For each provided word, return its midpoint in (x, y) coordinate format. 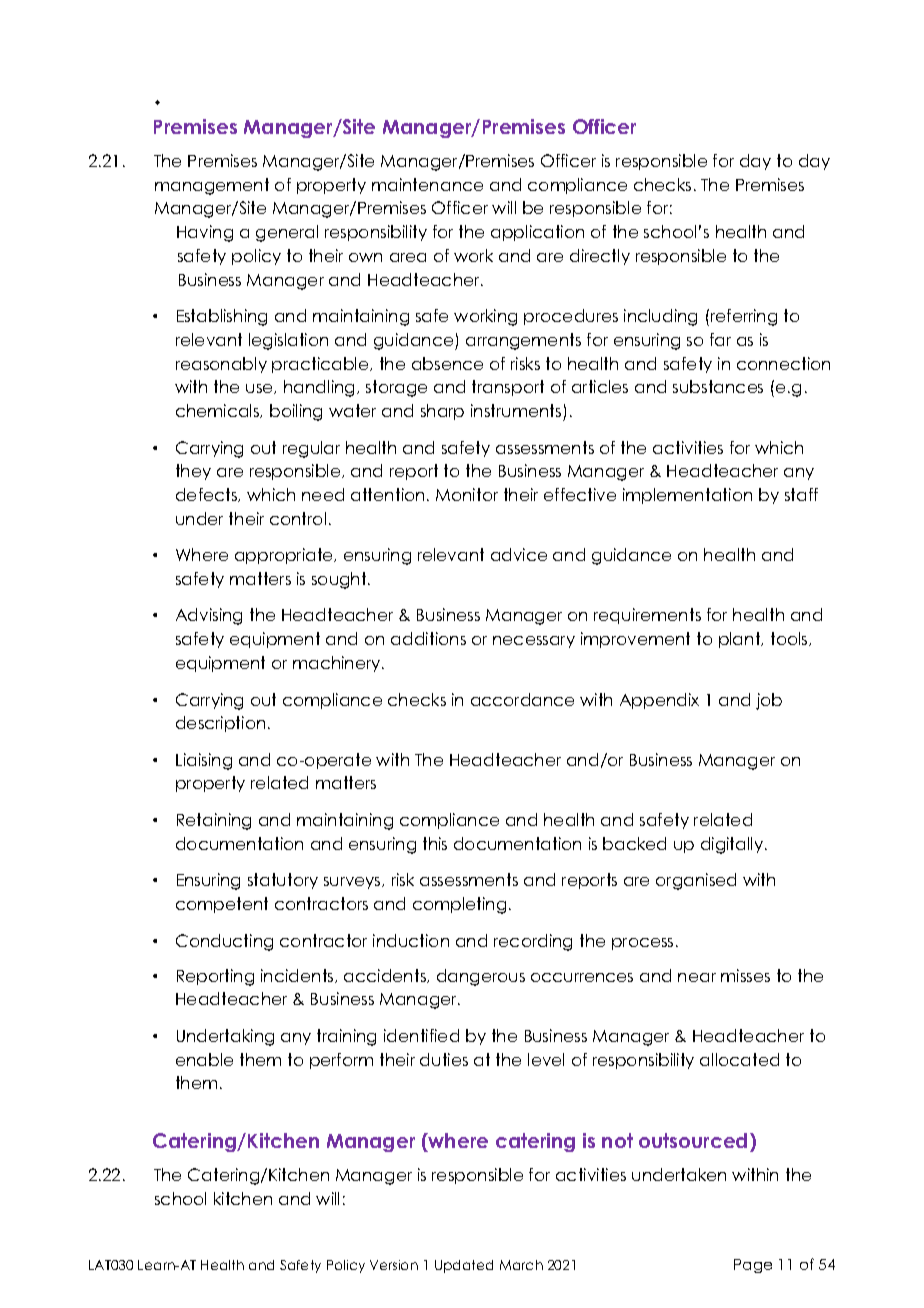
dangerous (481, 977)
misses (745, 975)
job (769, 701)
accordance (522, 699)
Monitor (467, 494)
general (287, 233)
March (521, 1265)
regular (311, 449)
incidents (298, 976)
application (537, 233)
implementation (687, 496)
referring (744, 317)
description (220, 724)
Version (394, 1265)
